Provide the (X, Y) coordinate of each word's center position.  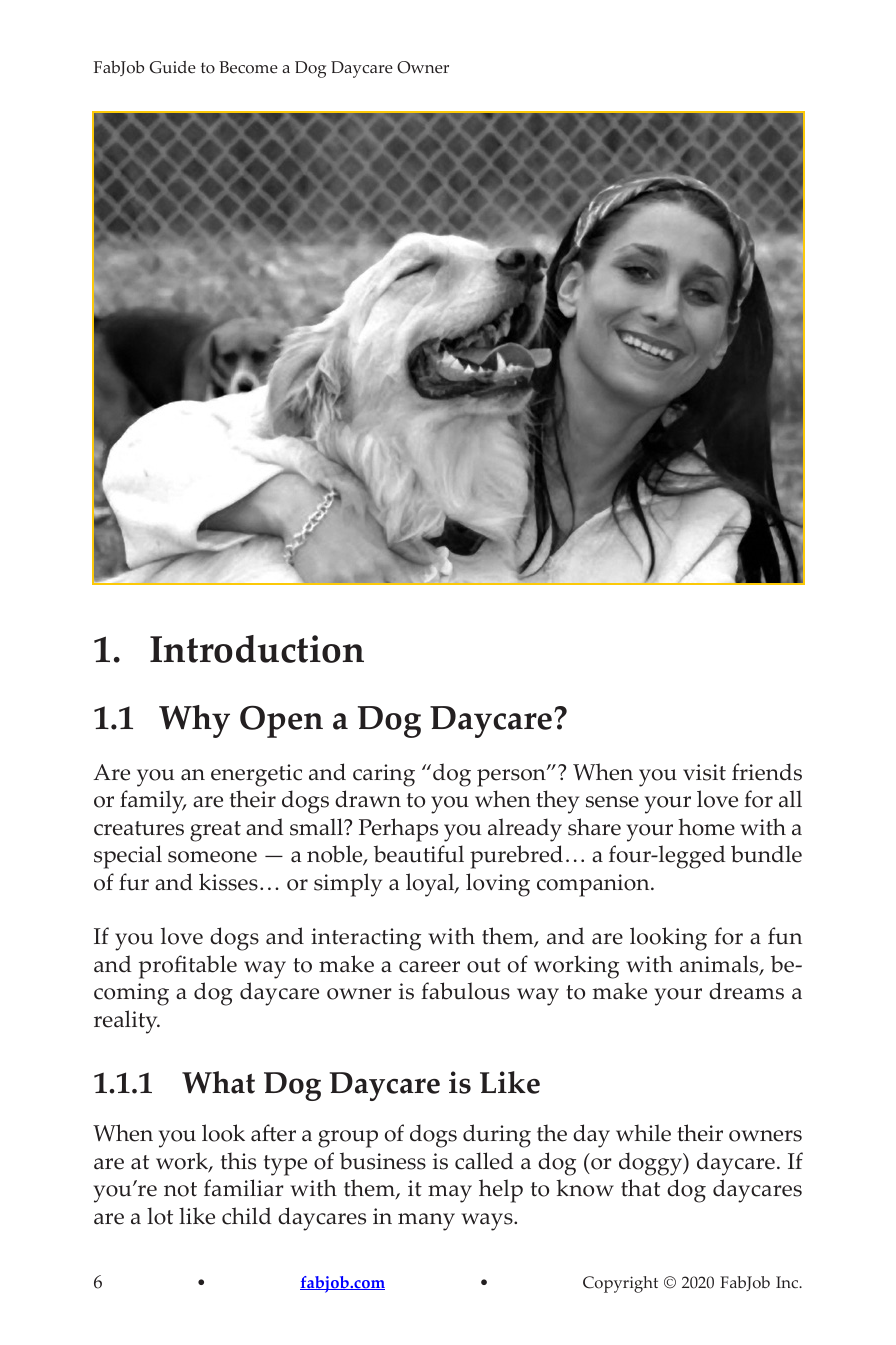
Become (248, 67)
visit (704, 772)
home (706, 827)
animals (720, 965)
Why (194, 721)
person (512, 777)
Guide (173, 67)
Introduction (257, 649)
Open (281, 721)
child (247, 1216)
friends (767, 772)
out (484, 965)
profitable (188, 967)
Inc (788, 1282)
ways (488, 1222)
